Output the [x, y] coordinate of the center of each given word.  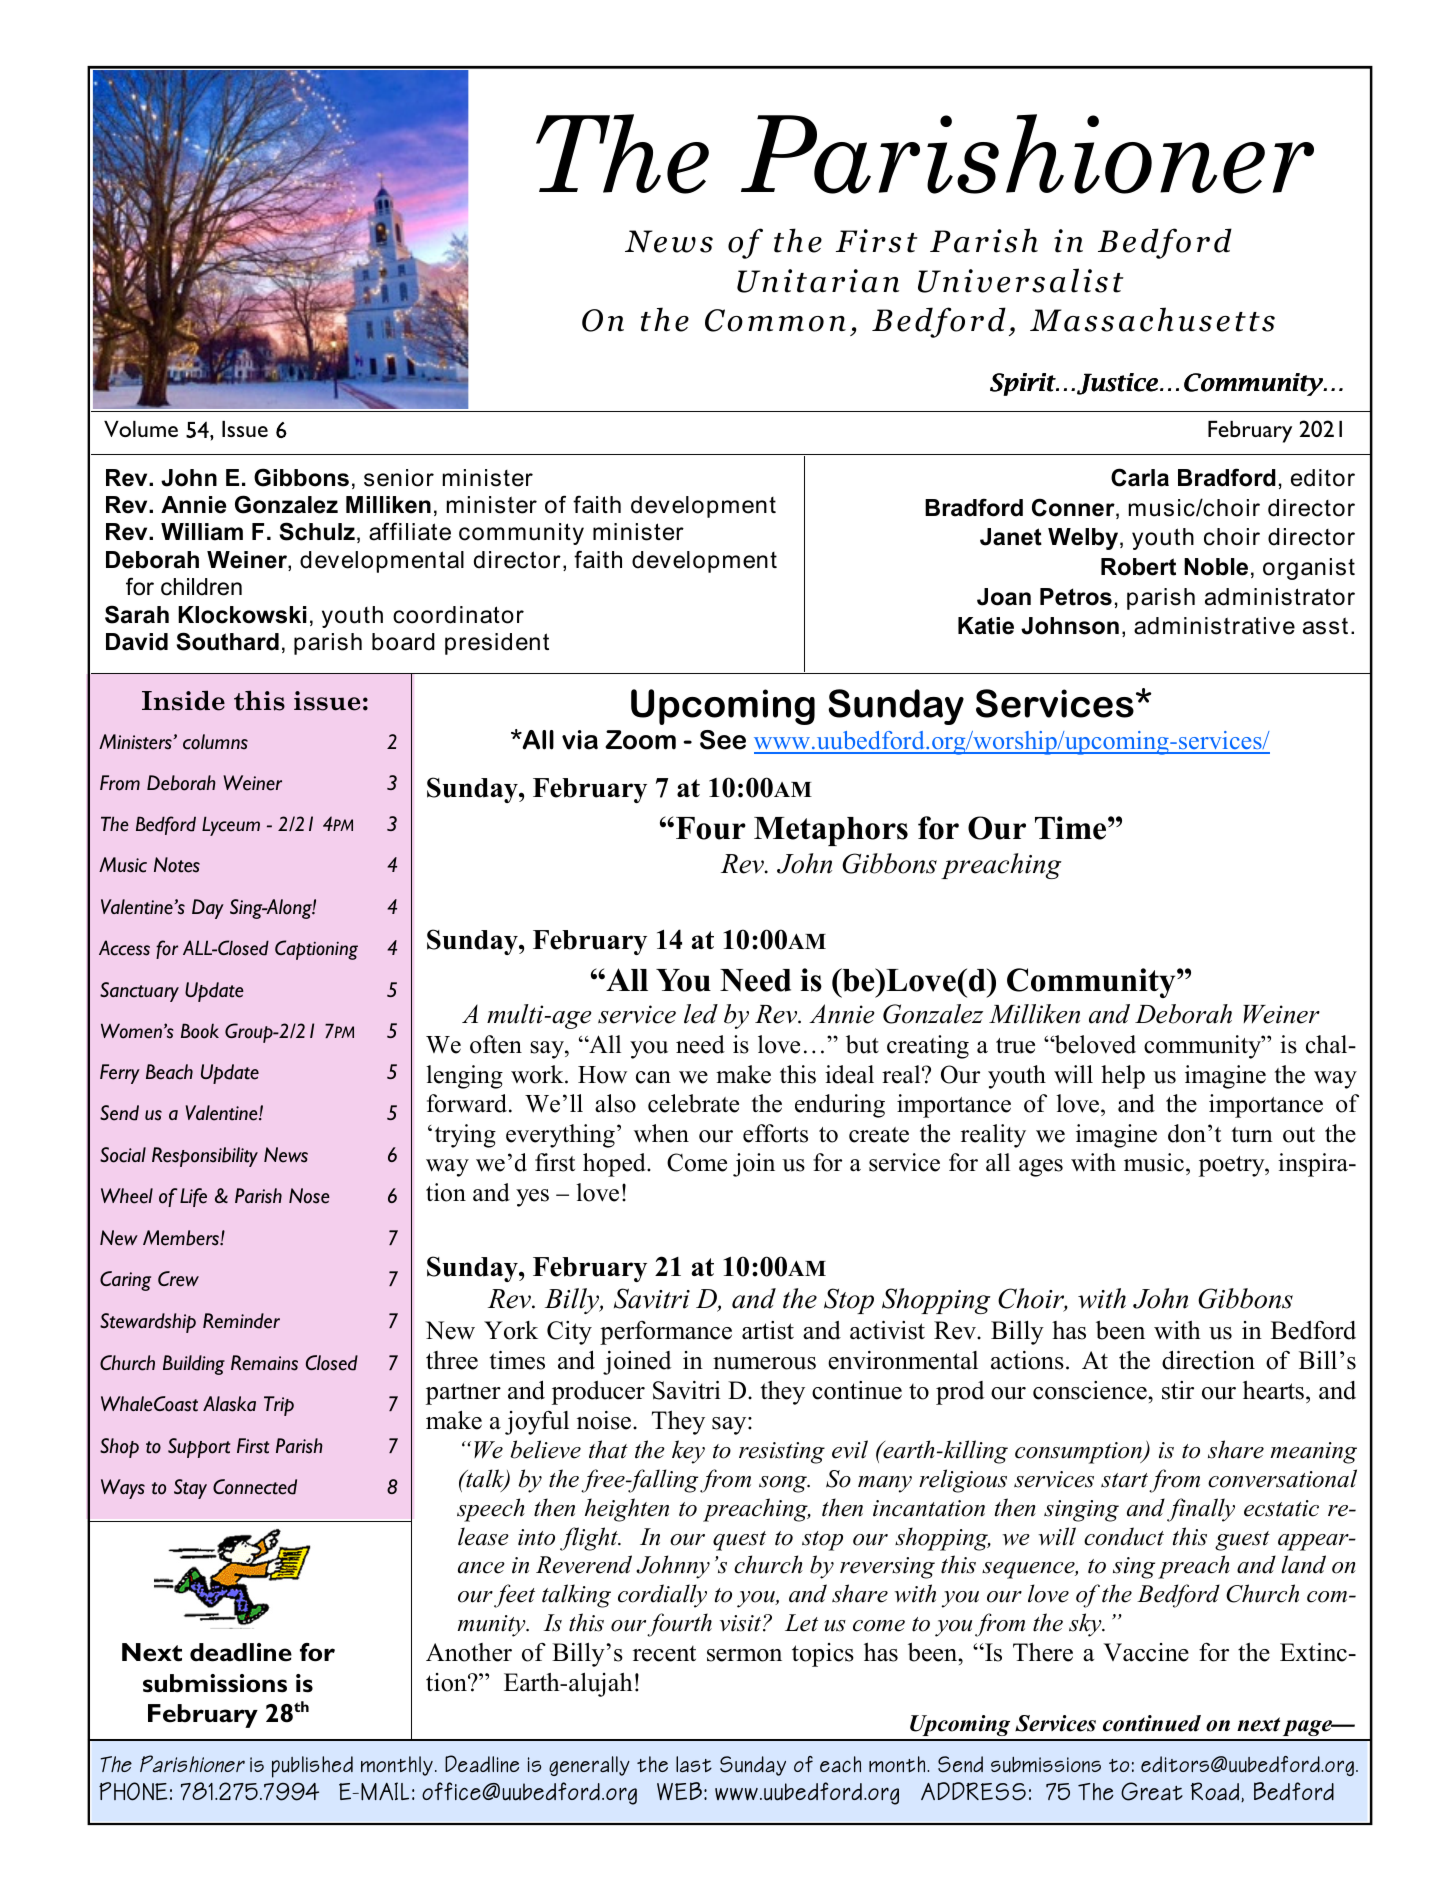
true [1015, 1046]
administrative [1214, 626]
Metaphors [831, 831]
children [201, 587]
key [688, 1452]
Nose [309, 1196]
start [1124, 1480]
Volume [141, 429]
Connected [255, 1487]
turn [1252, 1135]
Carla [1140, 477]
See [723, 740]
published [312, 1767]
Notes [177, 865]
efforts [775, 1133]
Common [775, 320]
